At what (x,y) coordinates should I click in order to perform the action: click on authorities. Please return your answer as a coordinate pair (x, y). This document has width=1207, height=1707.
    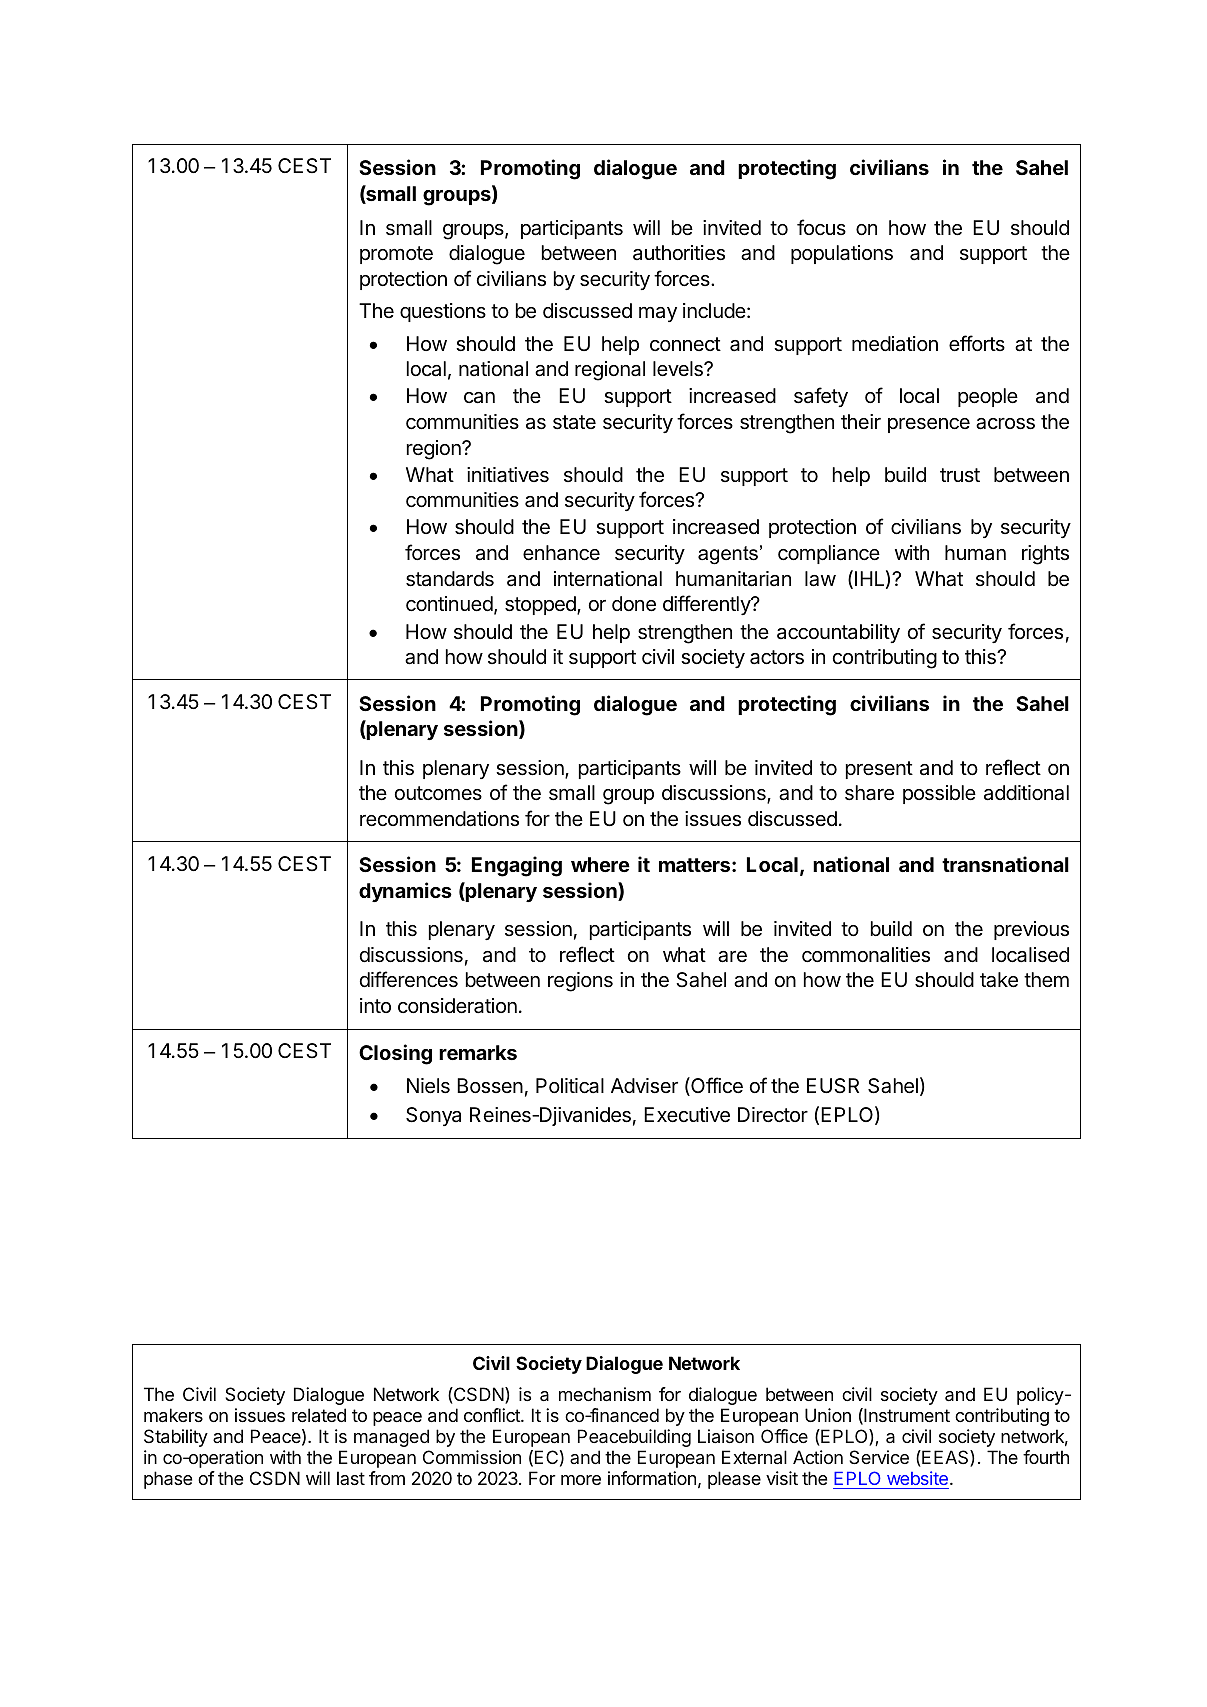
    Looking at the image, I should click on (679, 253).
